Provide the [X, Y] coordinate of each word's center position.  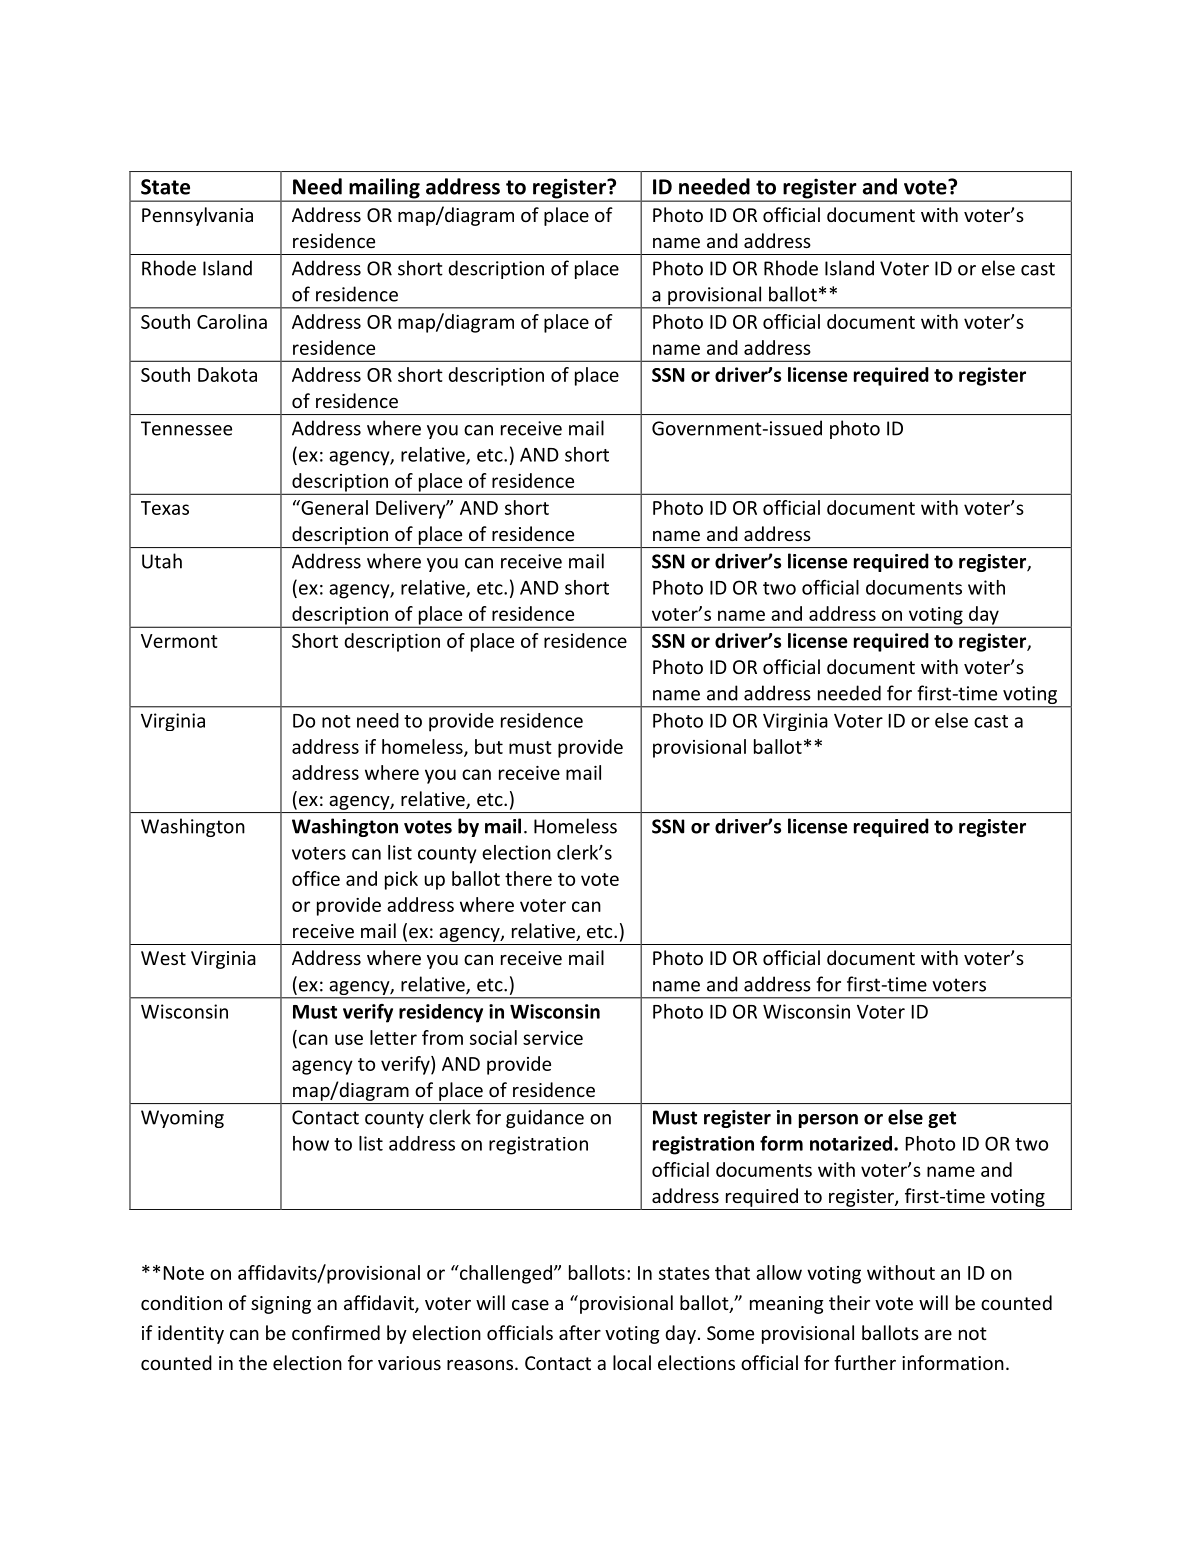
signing [281, 1305]
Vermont [179, 641]
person [828, 1121]
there [528, 878]
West [163, 958]
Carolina [232, 321]
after [580, 1332]
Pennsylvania [197, 216]
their [849, 1302]
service [553, 1038]
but [489, 746]
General [333, 507]
